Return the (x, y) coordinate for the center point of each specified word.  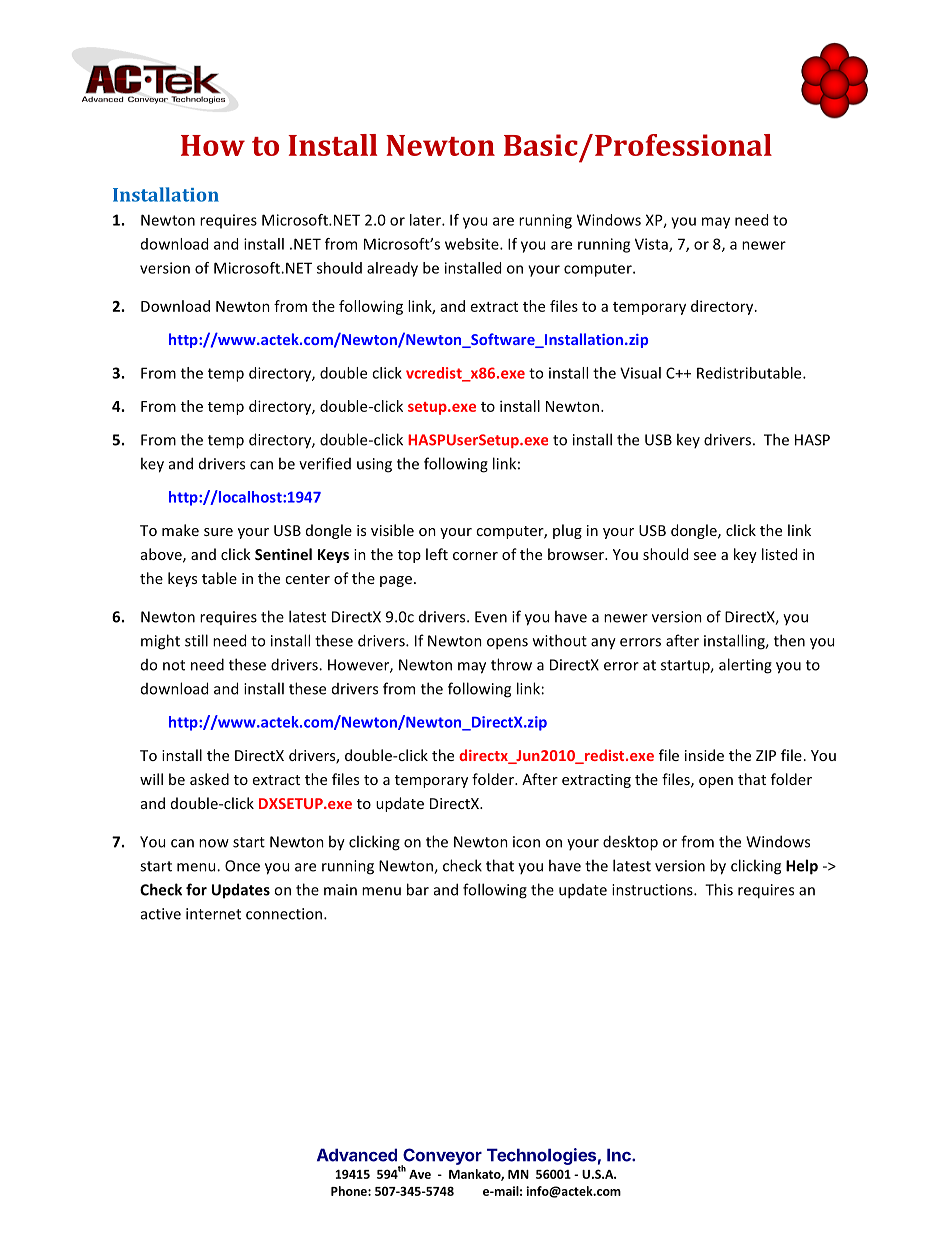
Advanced (357, 1155)
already (392, 269)
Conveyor (441, 1157)
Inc (620, 1155)
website (473, 244)
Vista (652, 245)
